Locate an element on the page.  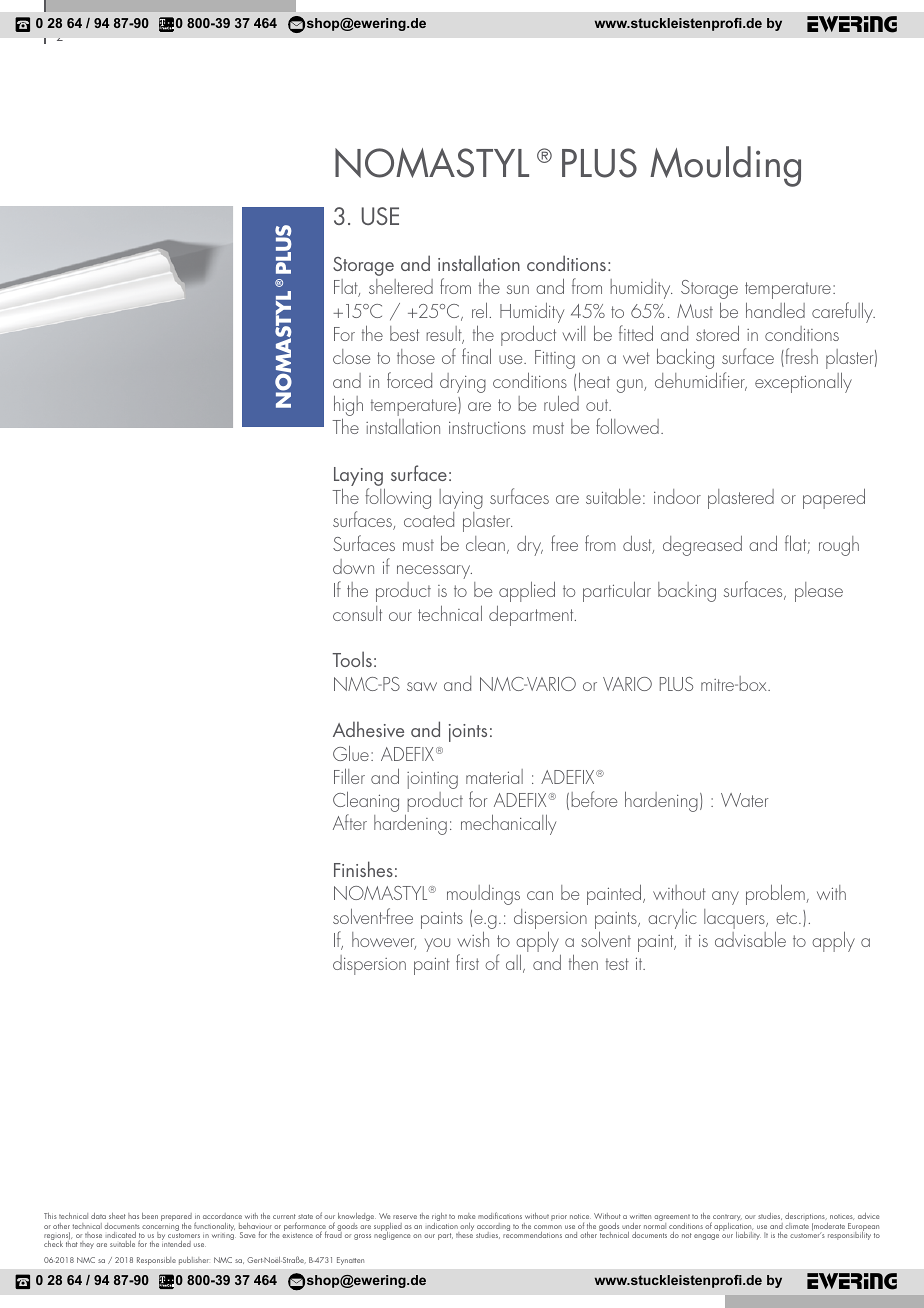
etc is located at coordinates (788, 918).
